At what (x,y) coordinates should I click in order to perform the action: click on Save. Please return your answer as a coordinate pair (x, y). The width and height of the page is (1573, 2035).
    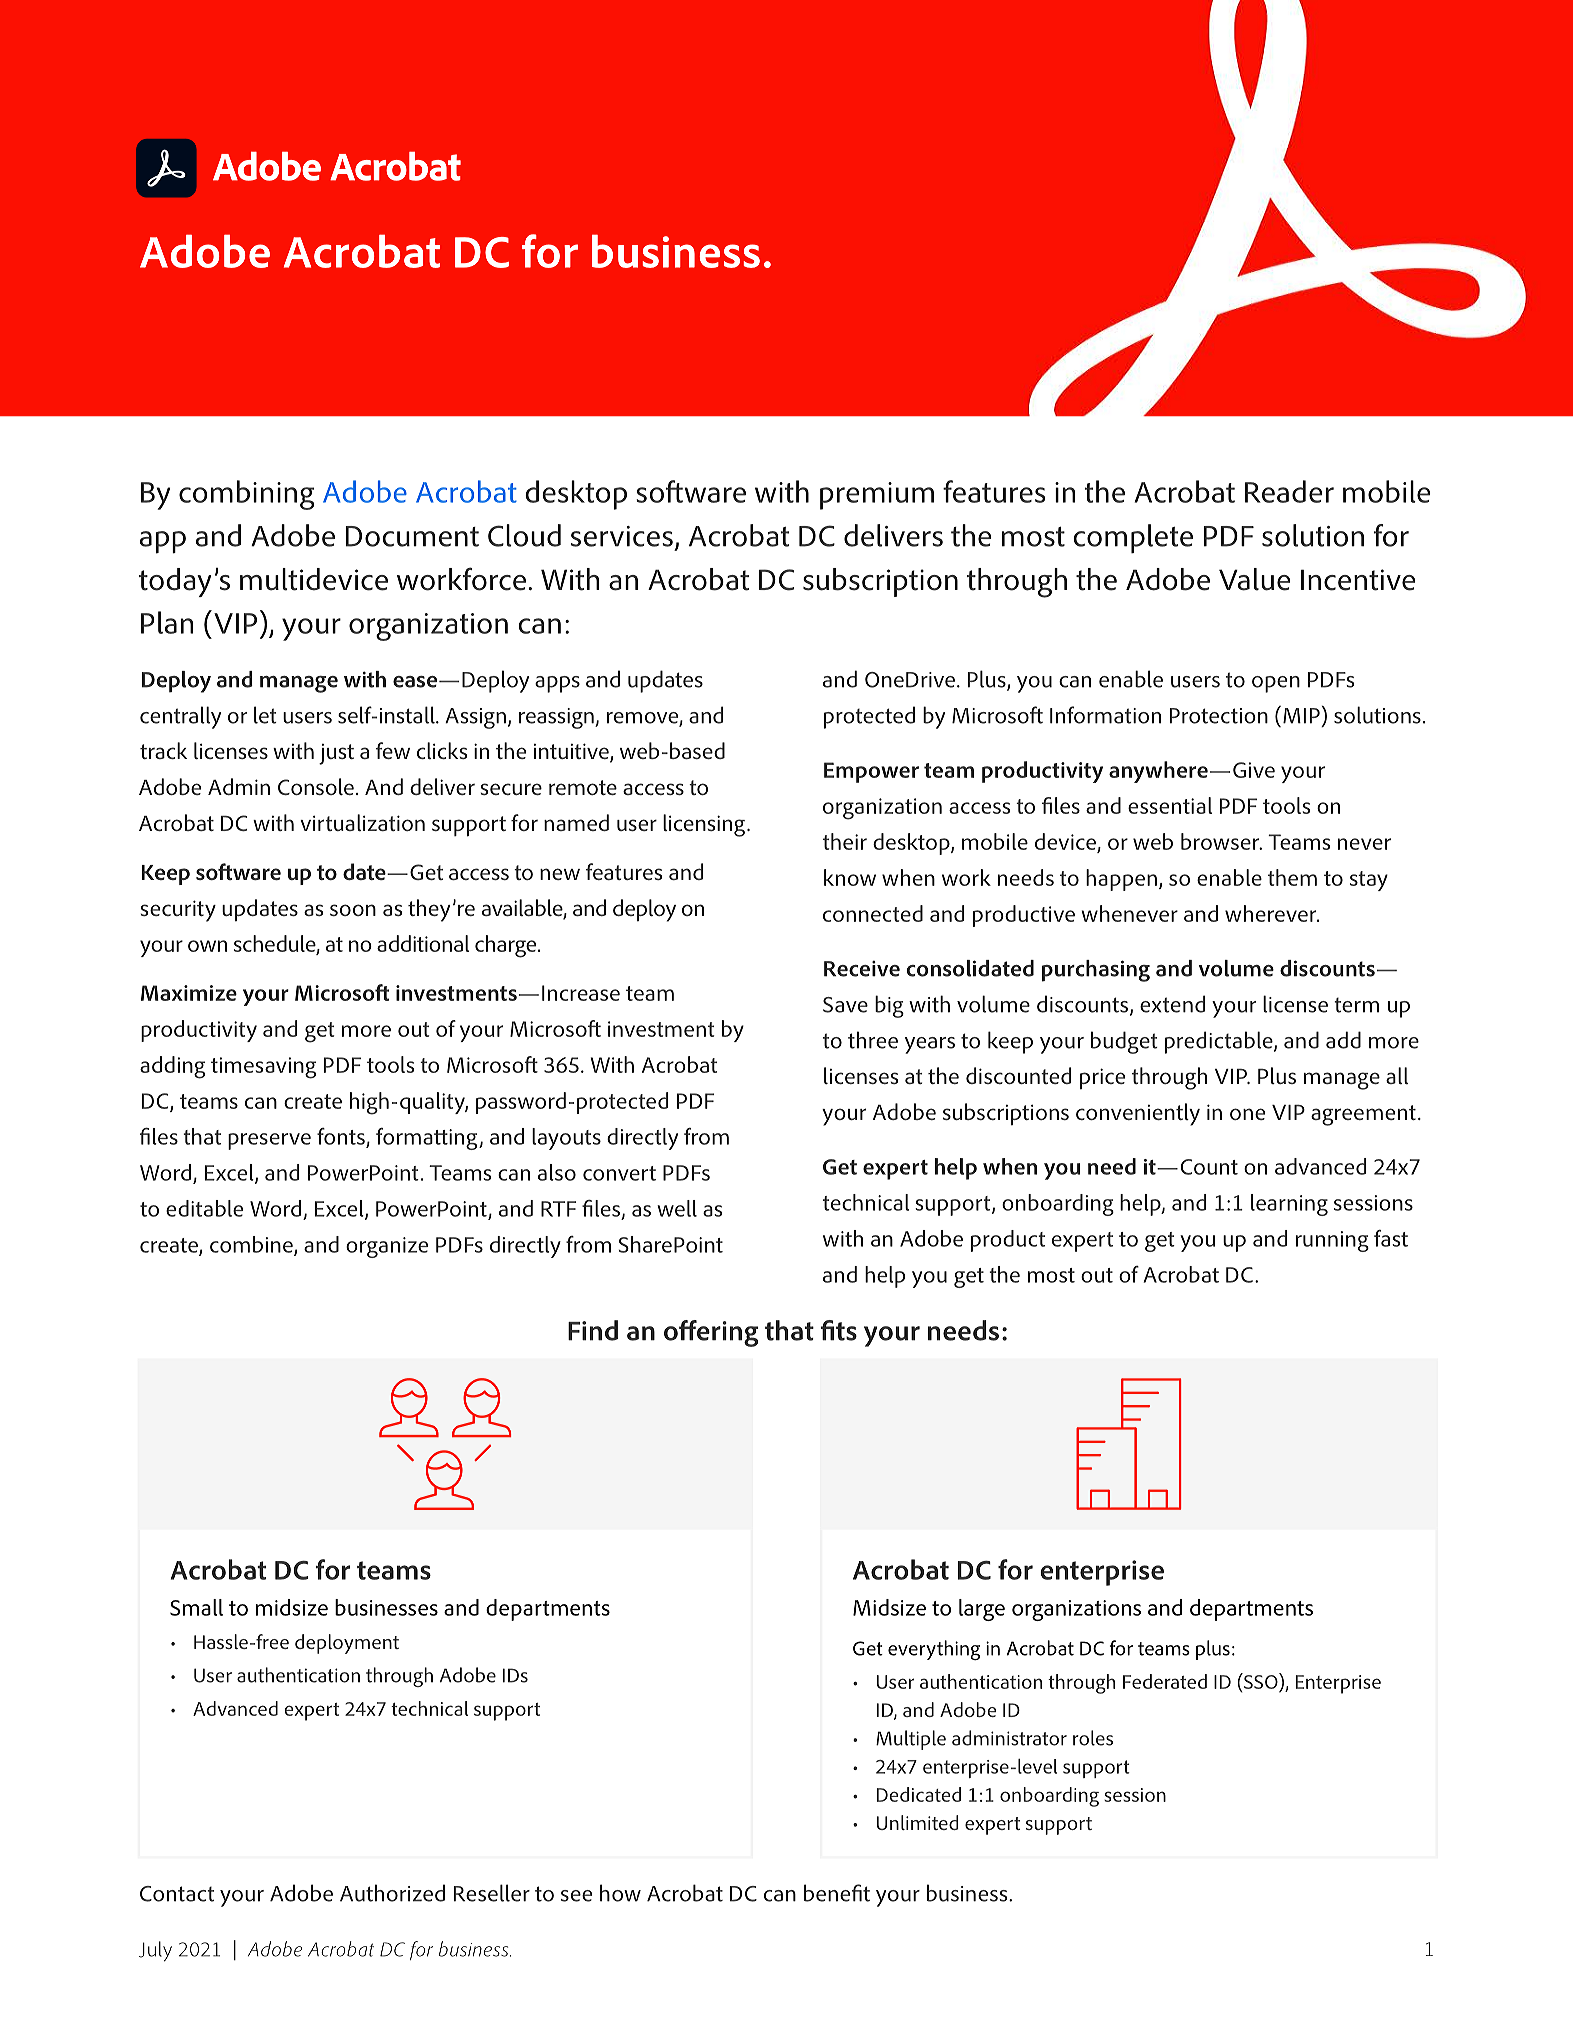
    Looking at the image, I should click on (845, 1005).
